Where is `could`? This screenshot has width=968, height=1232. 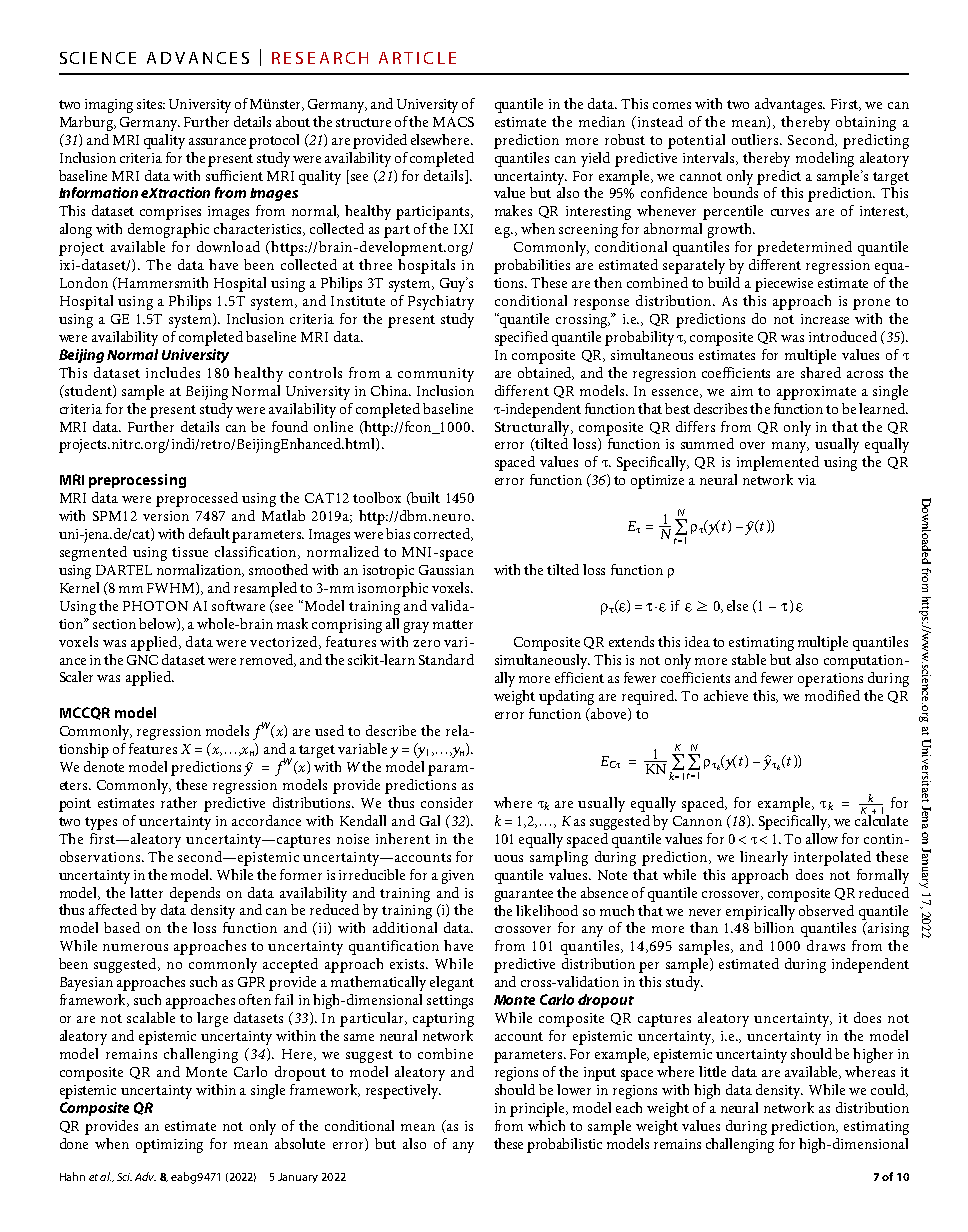
could is located at coordinates (889, 1090).
